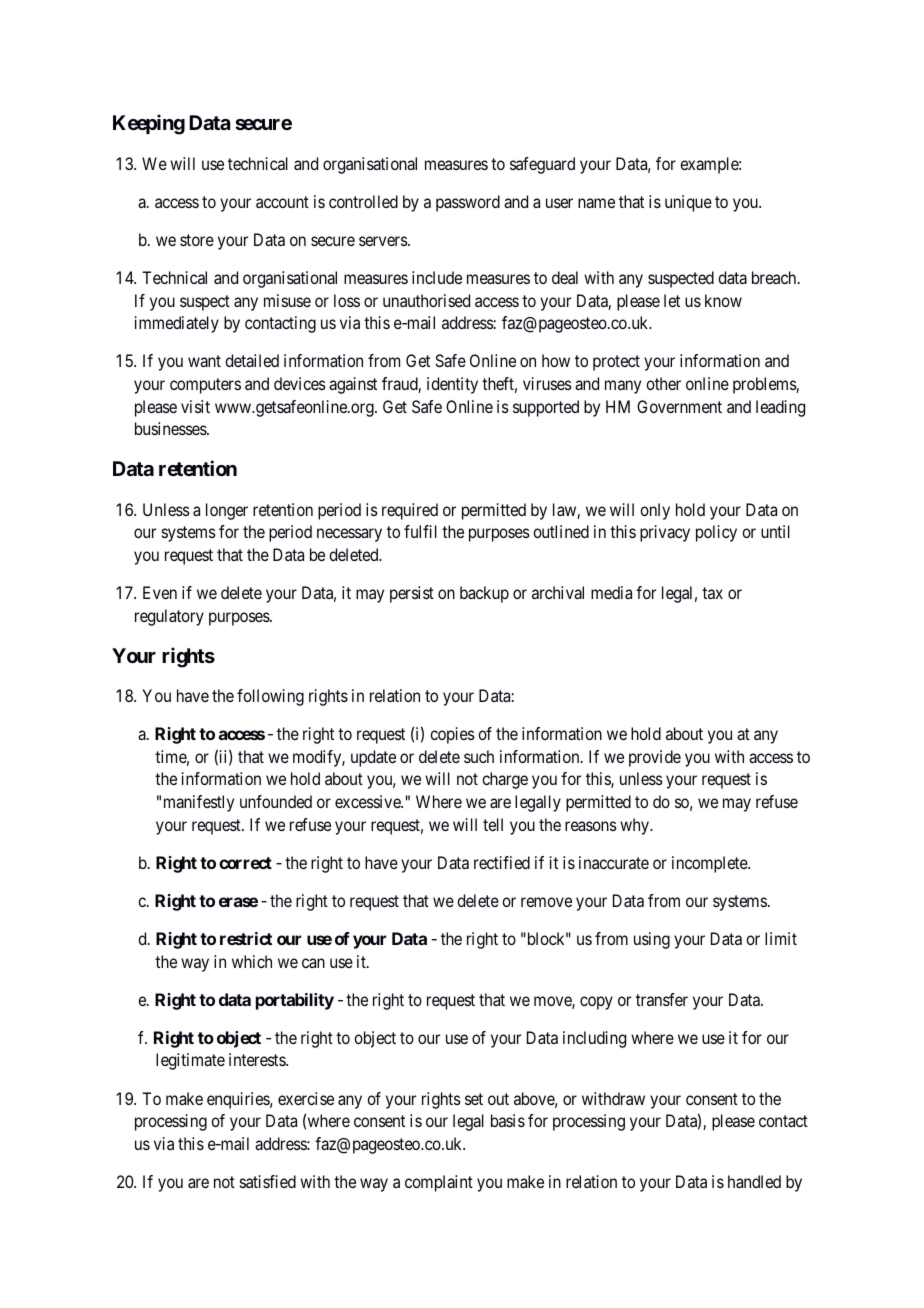 Image resolution: width=924 pixels, height=1308 pixels. What do you see at coordinates (197, 240) in the page?
I see `store` at bounding box center [197, 240].
